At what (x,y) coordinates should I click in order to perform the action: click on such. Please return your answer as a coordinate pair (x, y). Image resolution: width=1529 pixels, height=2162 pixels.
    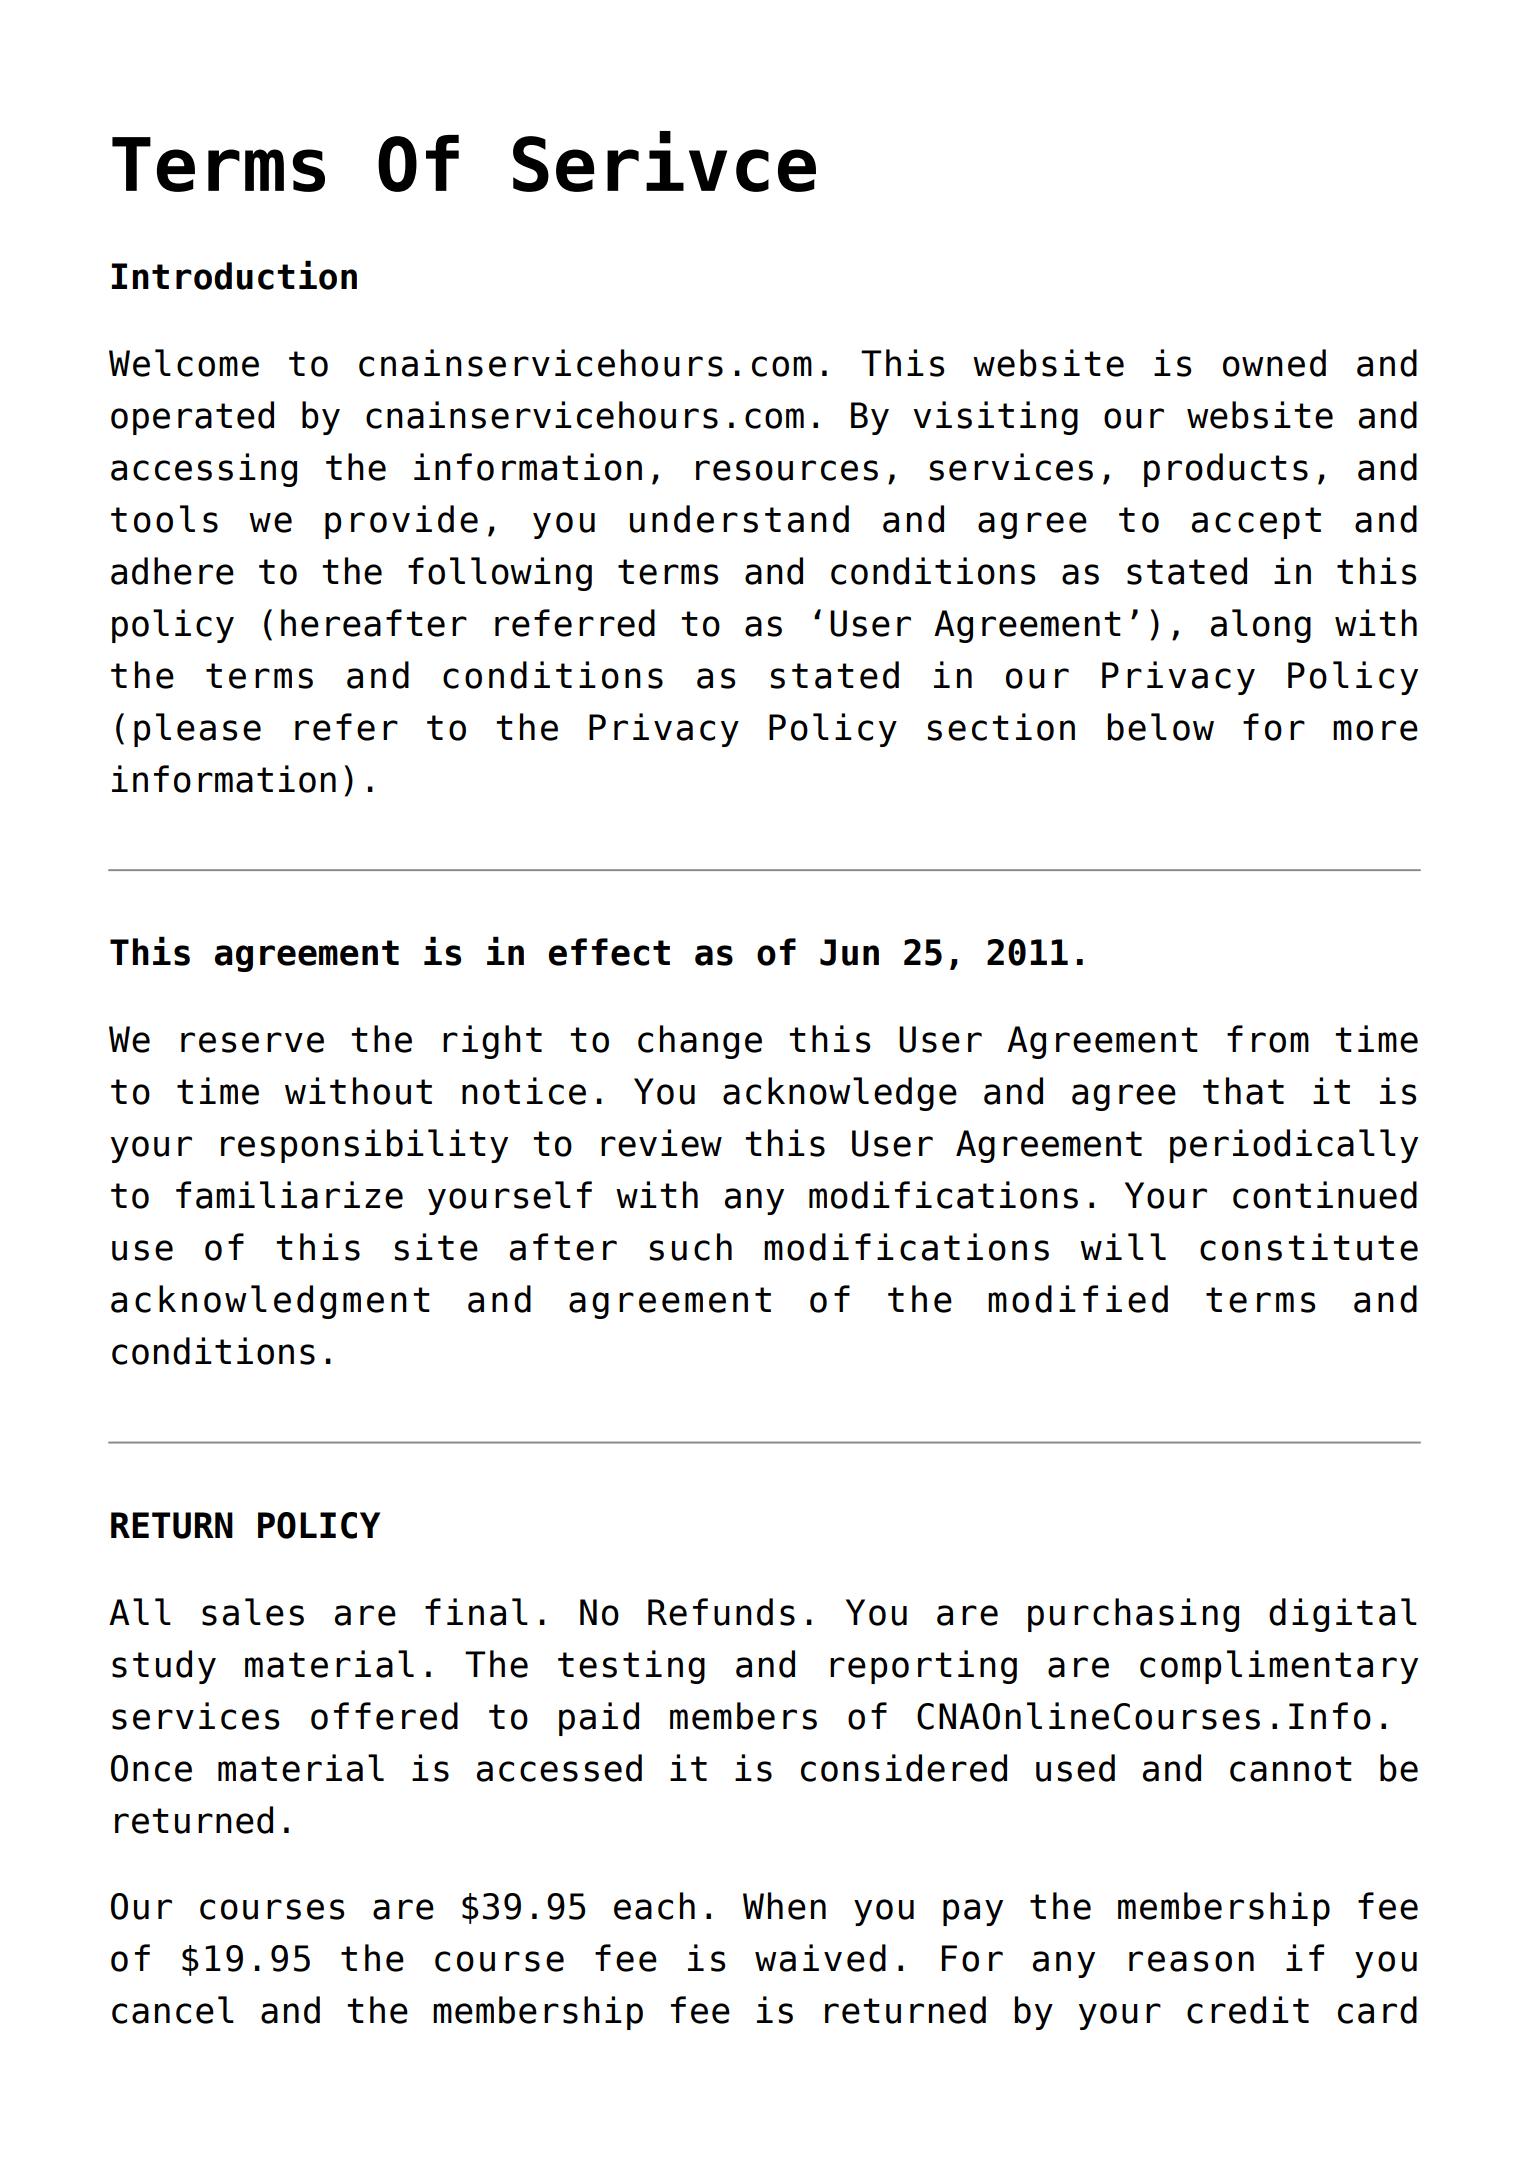
    Looking at the image, I should click on (691, 1247).
